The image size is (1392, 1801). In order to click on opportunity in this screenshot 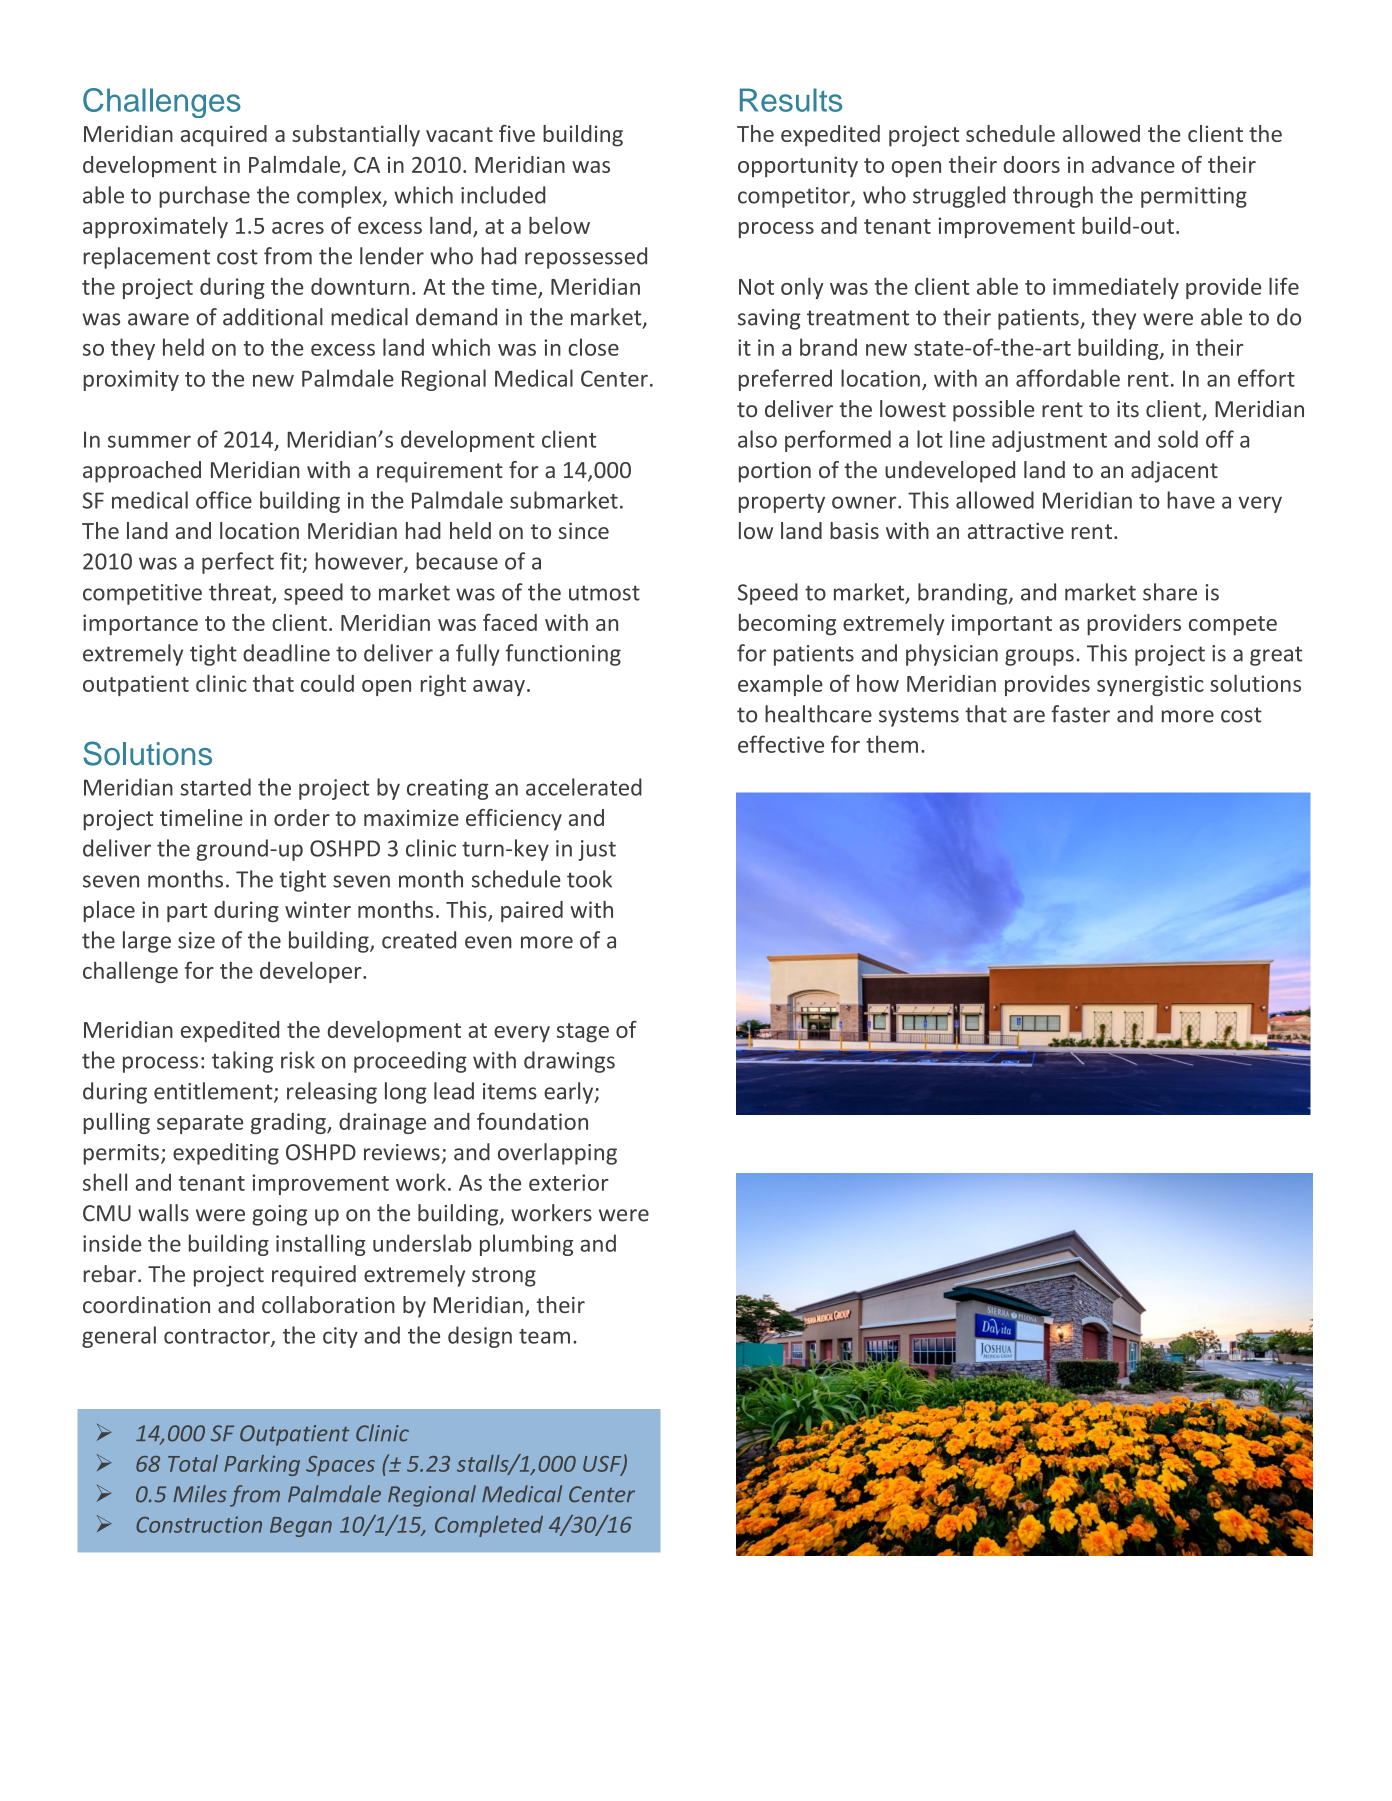, I will do `click(798, 166)`.
